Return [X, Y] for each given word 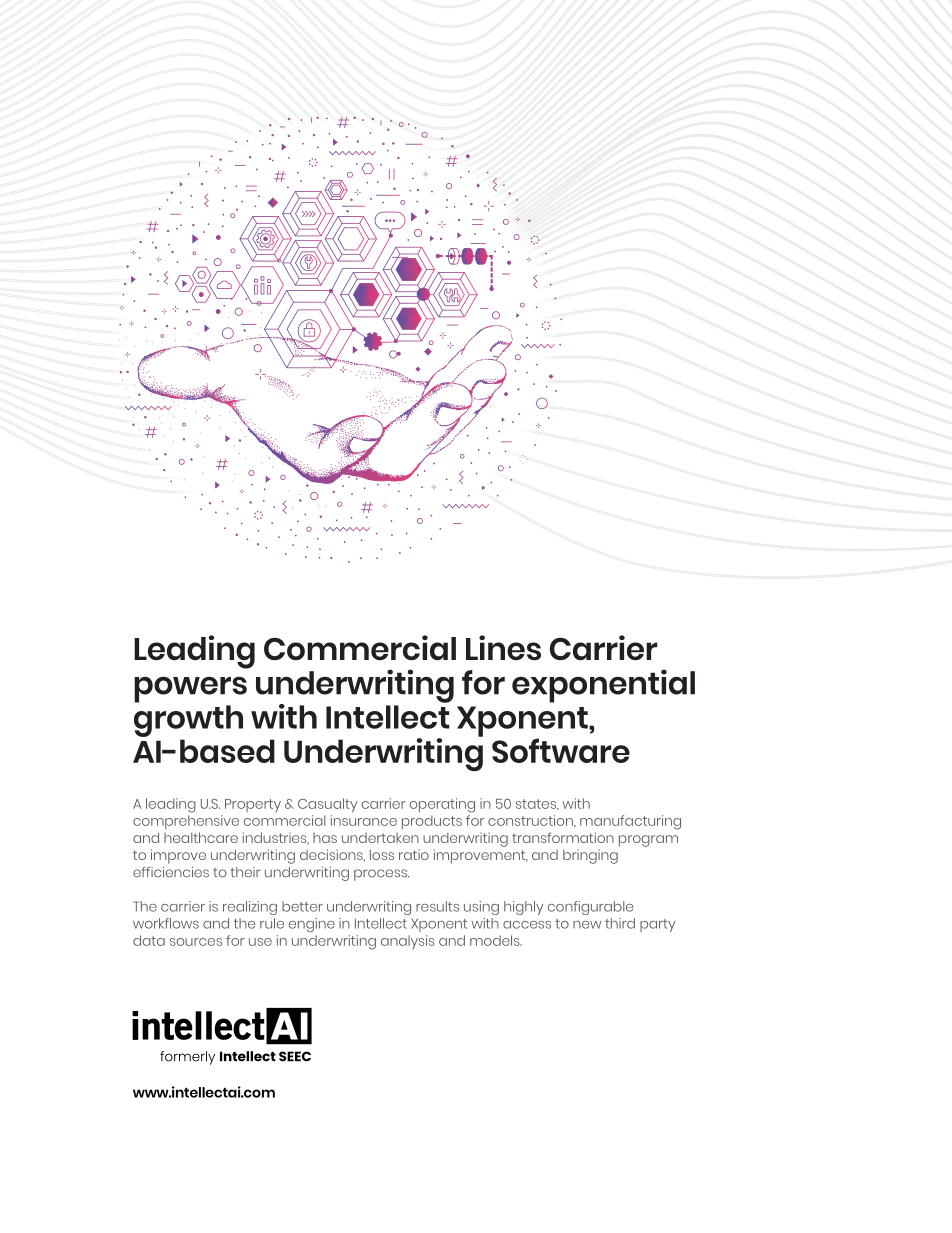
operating [442, 805]
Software [561, 750]
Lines [503, 647]
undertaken [380, 838]
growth [188, 721]
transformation [563, 837]
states [537, 804]
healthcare [201, 837]
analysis [408, 942]
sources [196, 942]
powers [190, 690]
